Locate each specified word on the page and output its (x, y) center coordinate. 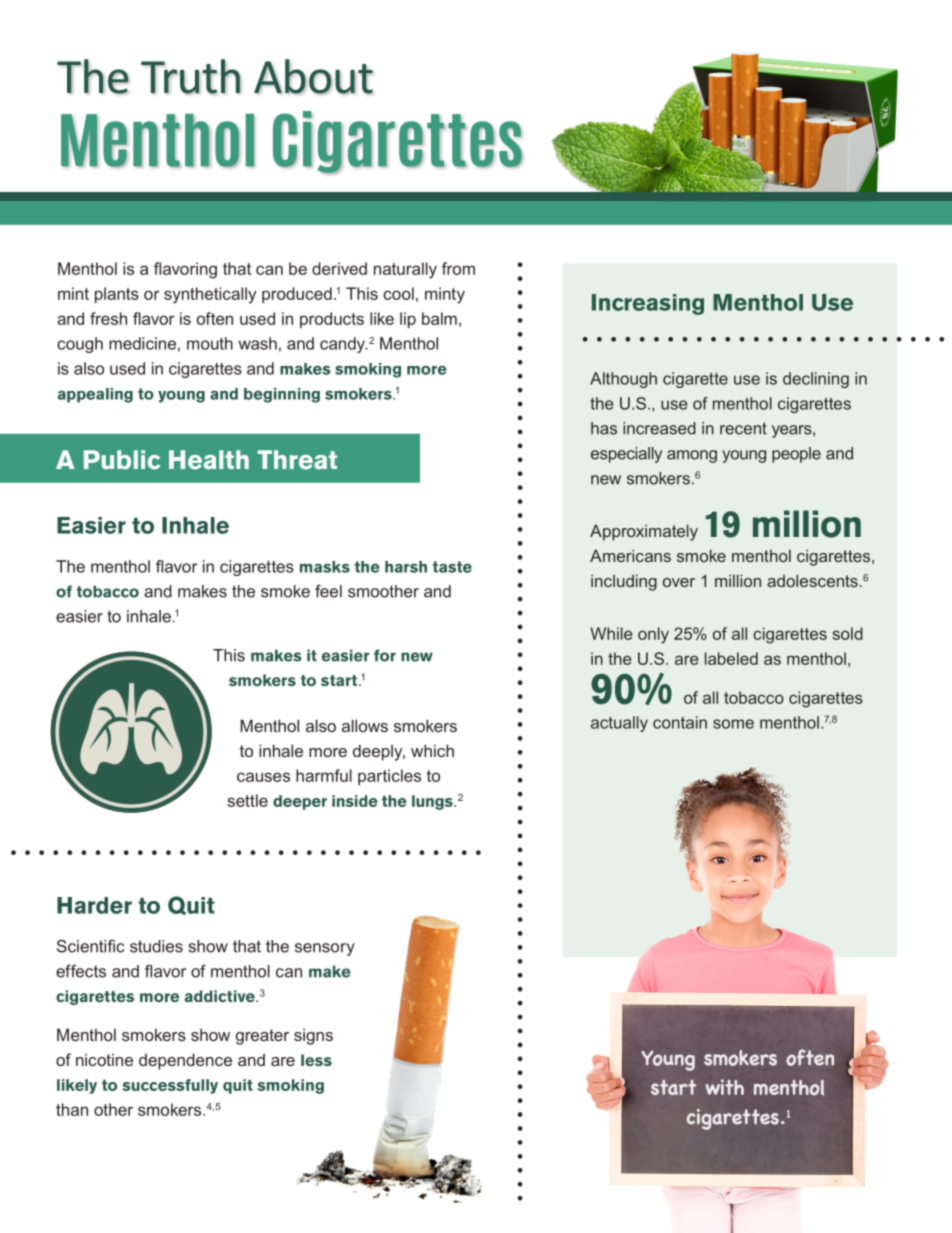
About (313, 76)
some (733, 724)
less (316, 1060)
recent (743, 428)
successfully (170, 1086)
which (432, 750)
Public (122, 460)
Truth (191, 76)
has (604, 428)
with (724, 1087)
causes (263, 777)
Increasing (648, 304)
